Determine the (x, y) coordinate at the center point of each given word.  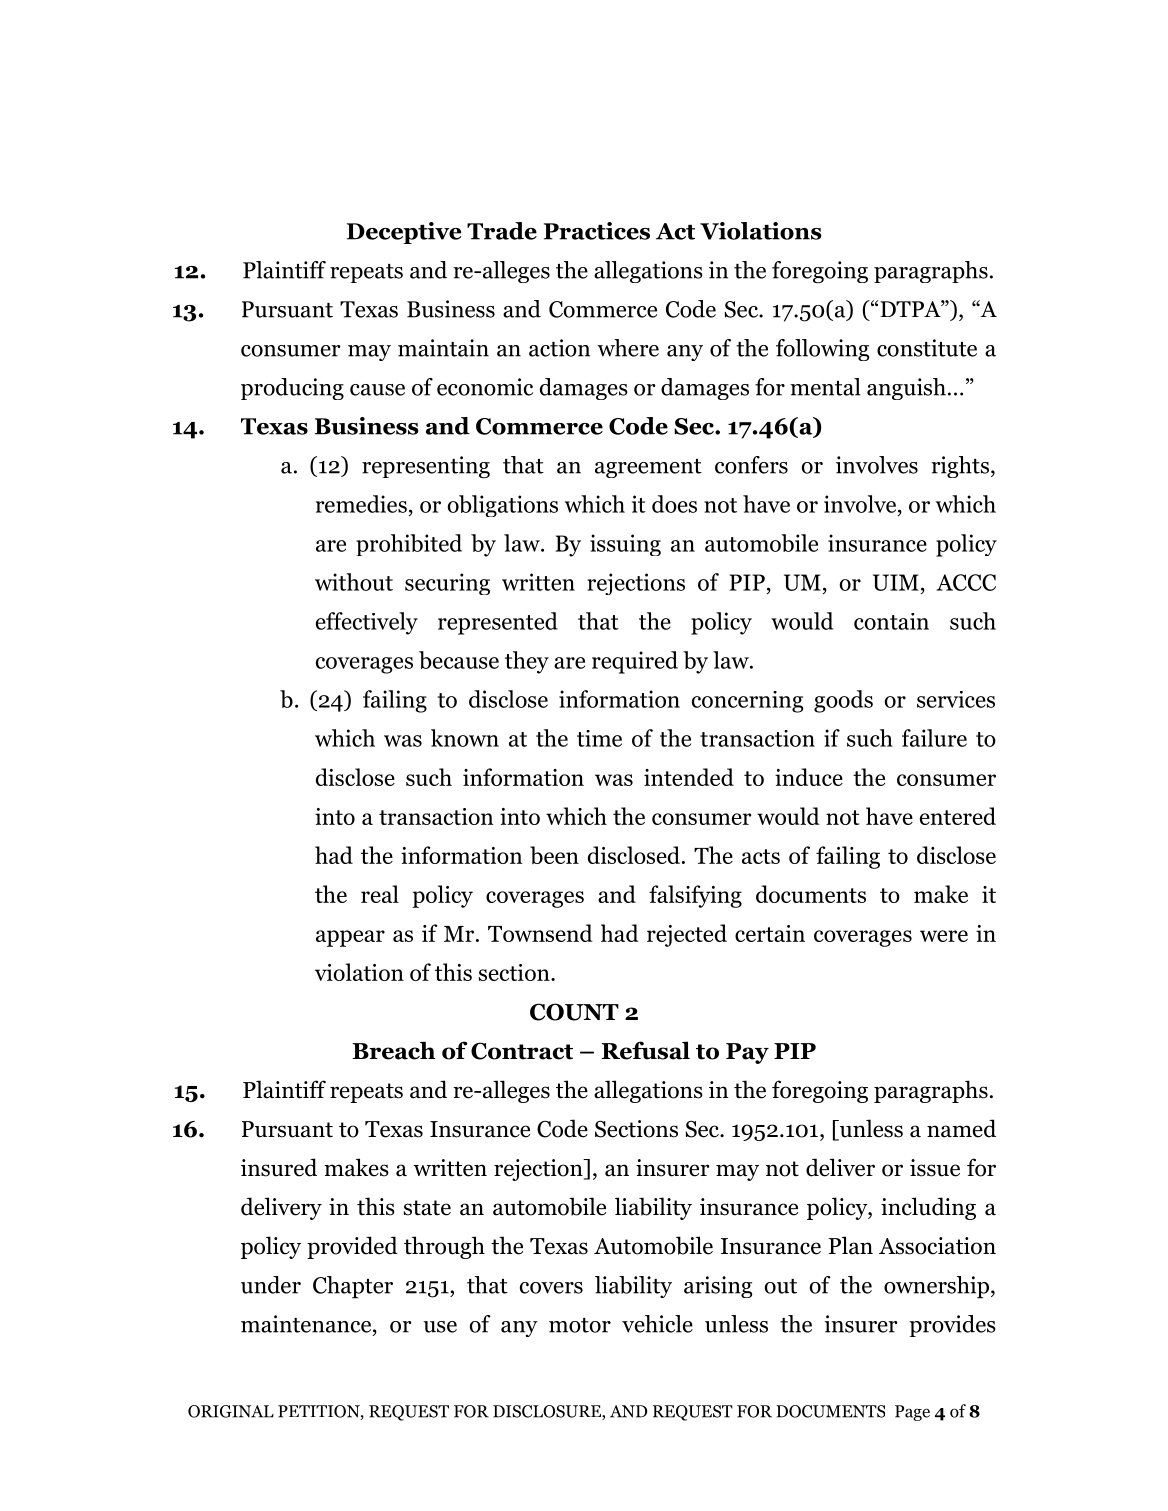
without (354, 582)
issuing (625, 545)
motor (580, 1325)
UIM (896, 582)
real (380, 894)
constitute (927, 348)
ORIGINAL (231, 1411)
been (554, 855)
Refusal (645, 1050)
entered (958, 816)
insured (279, 1167)
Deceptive (404, 233)
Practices (597, 231)
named (961, 1128)
